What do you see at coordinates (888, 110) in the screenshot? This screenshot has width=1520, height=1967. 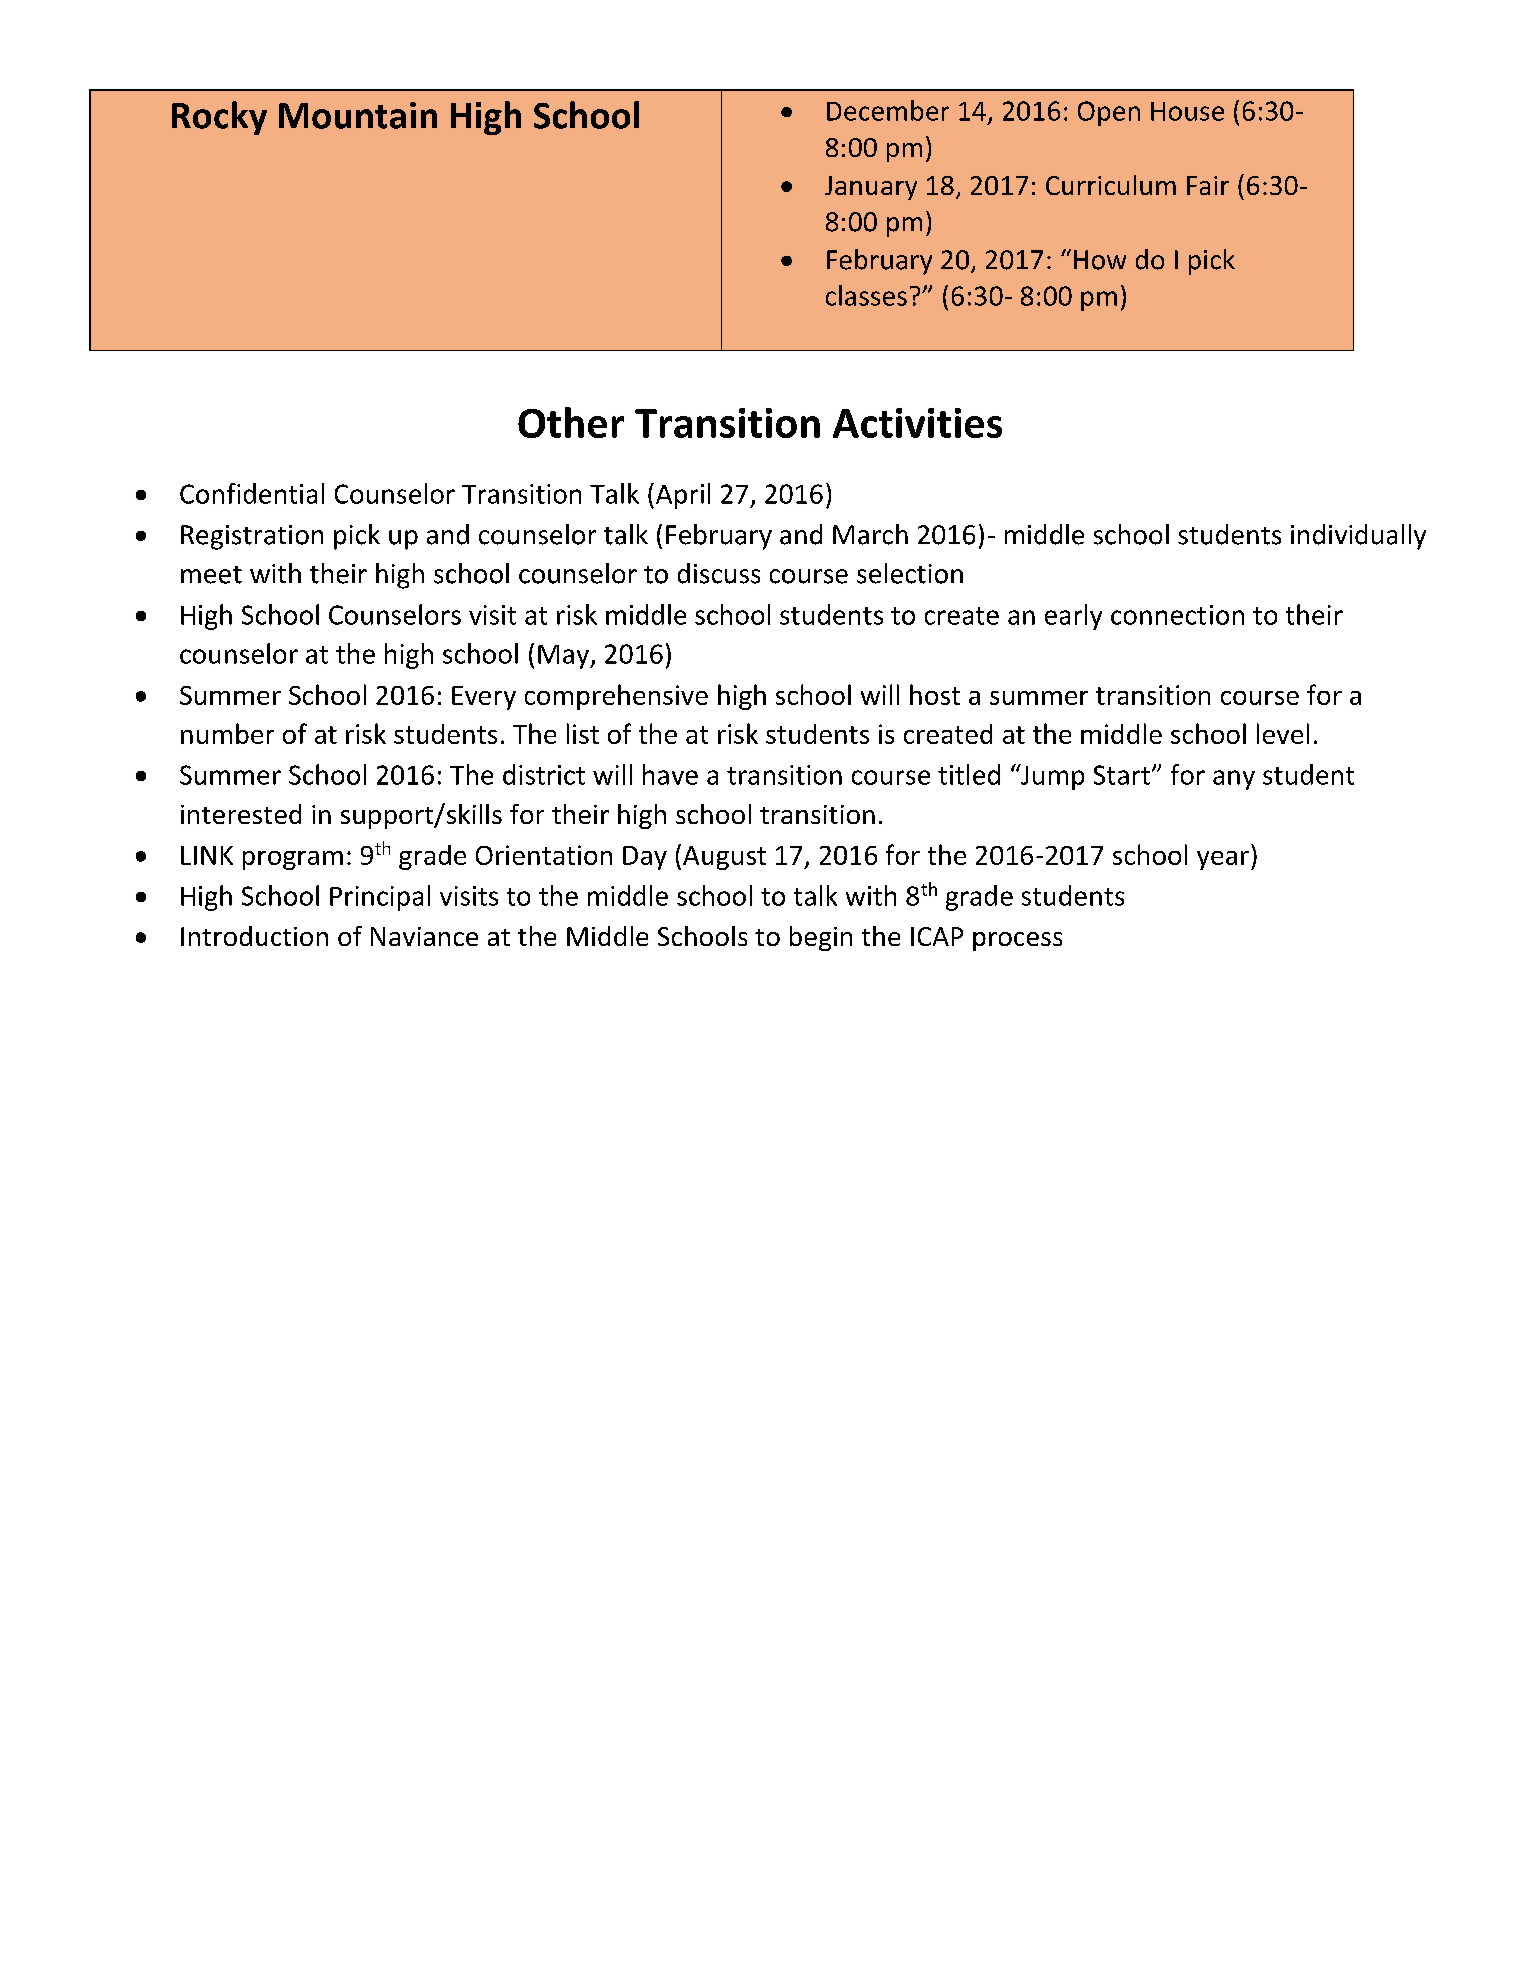 I see `December` at bounding box center [888, 110].
